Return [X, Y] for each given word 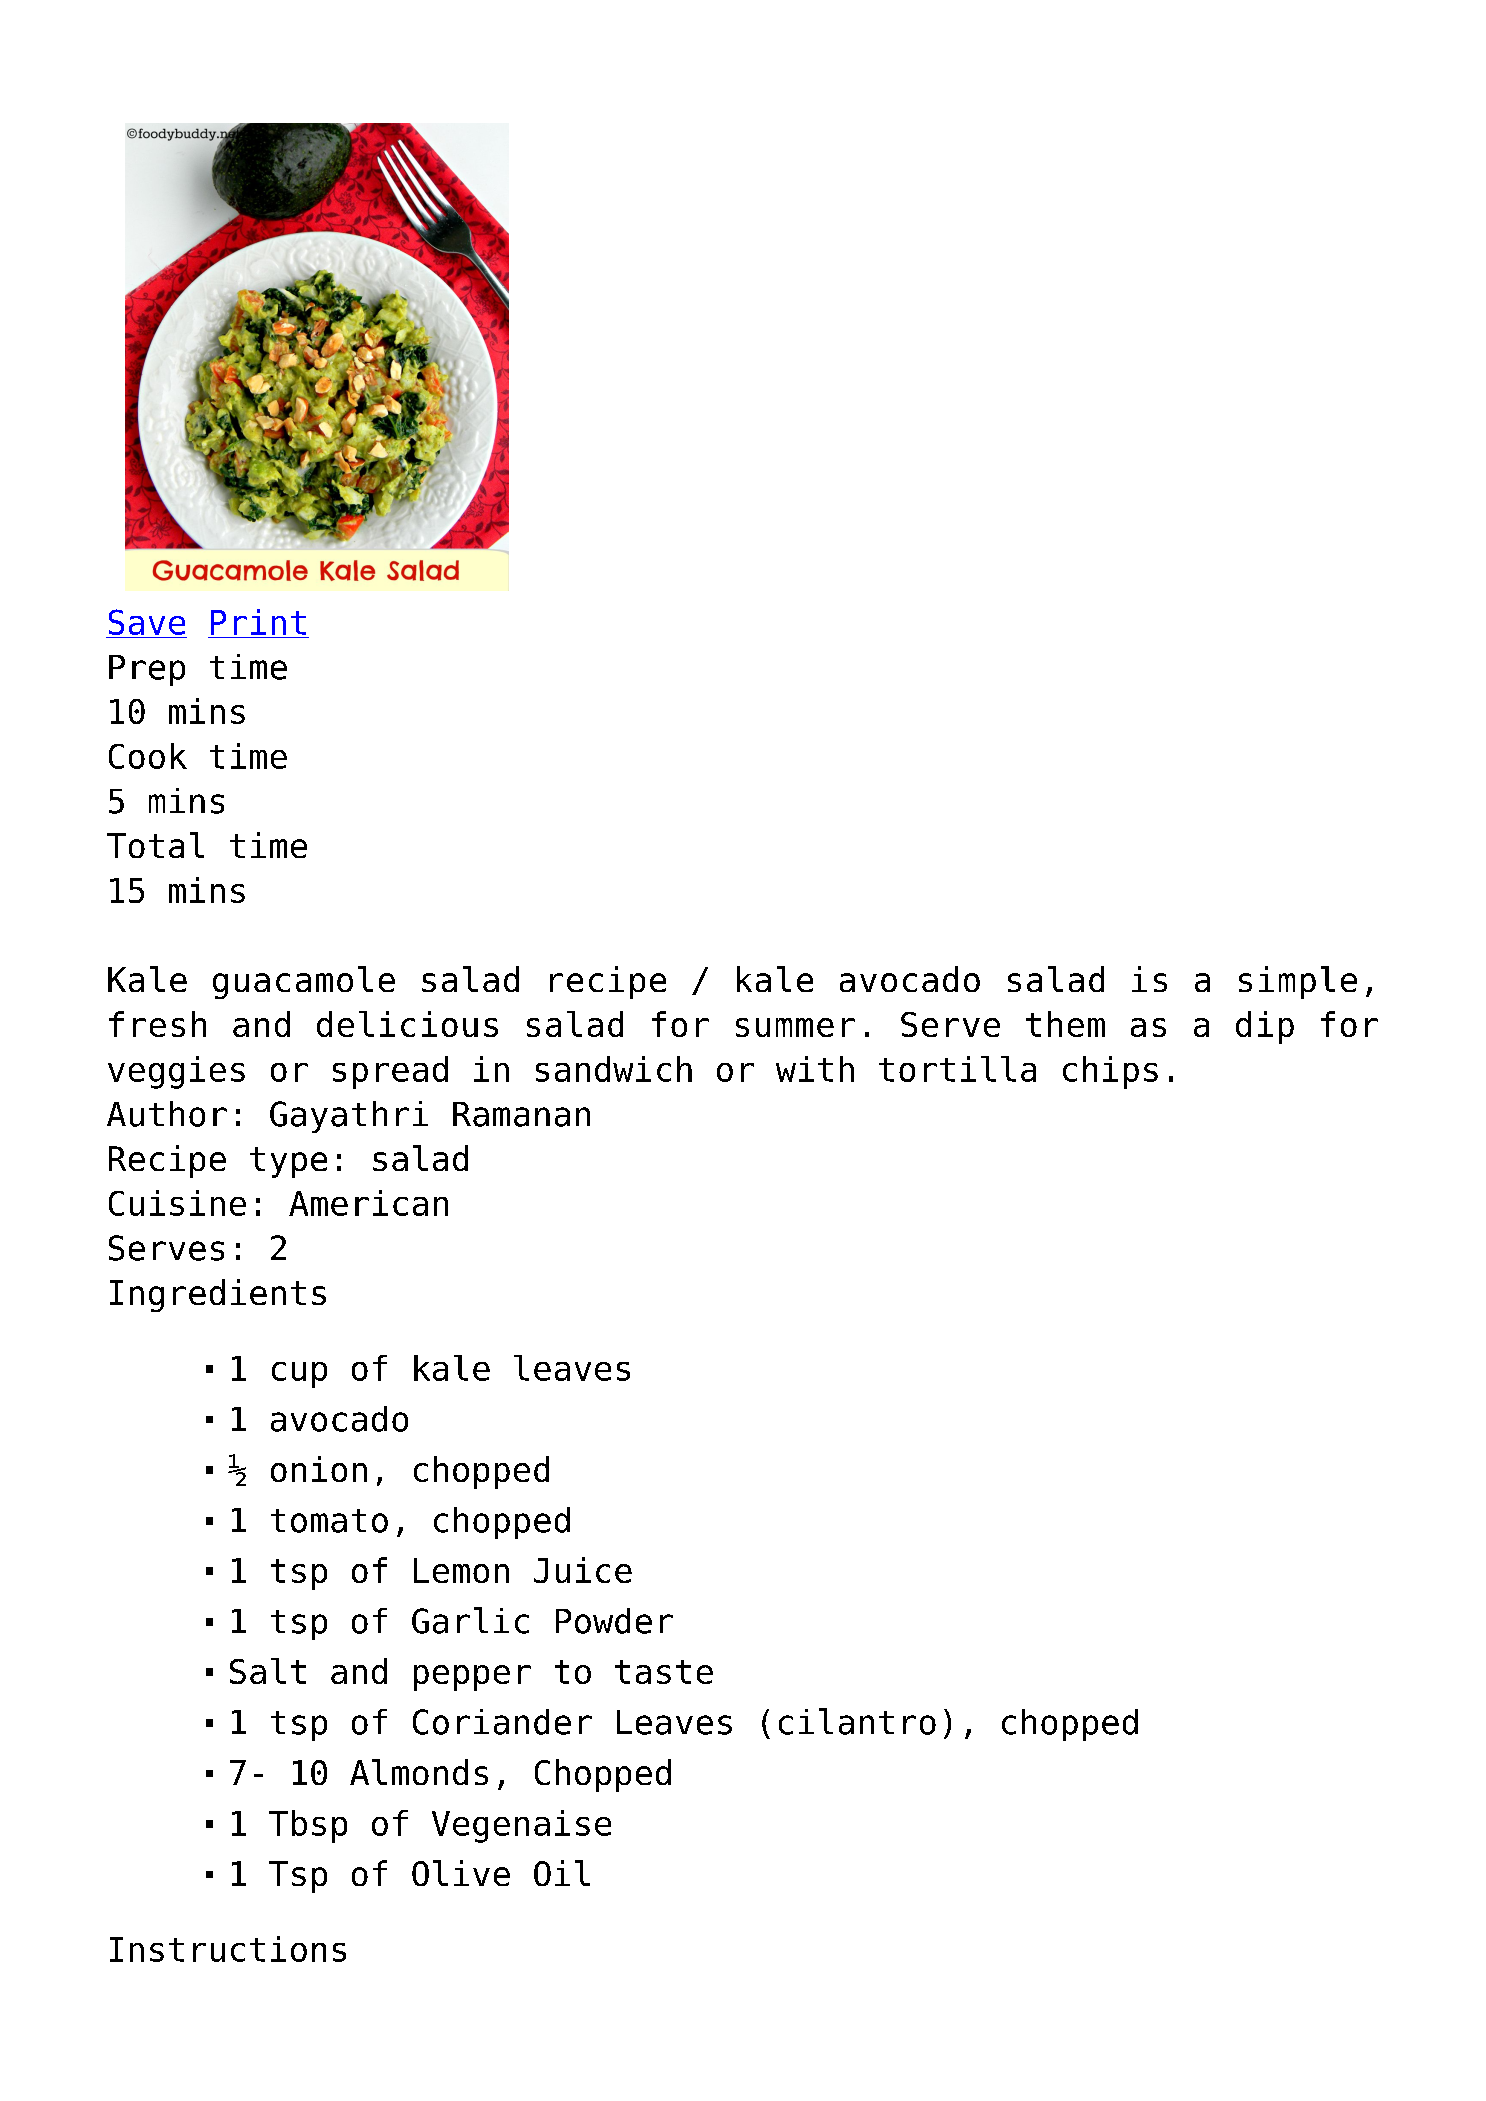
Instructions [228, 1949]
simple [1298, 982]
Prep [147, 670]
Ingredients [218, 1295]
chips [1110, 1072]
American [368, 1203]
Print [258, 622]
